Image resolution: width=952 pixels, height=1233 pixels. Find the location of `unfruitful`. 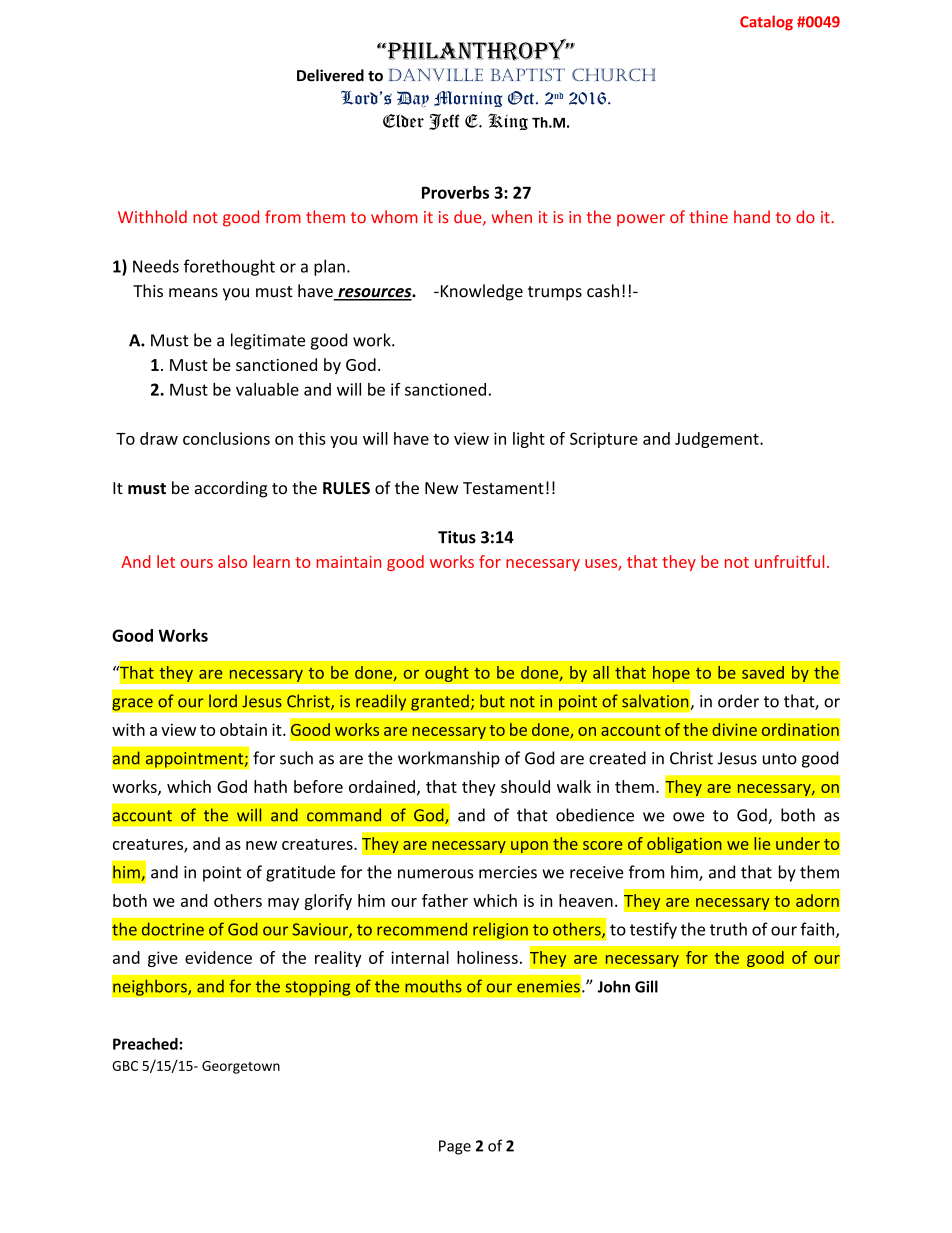

unfruitful is located at coordinates (789, 561).
